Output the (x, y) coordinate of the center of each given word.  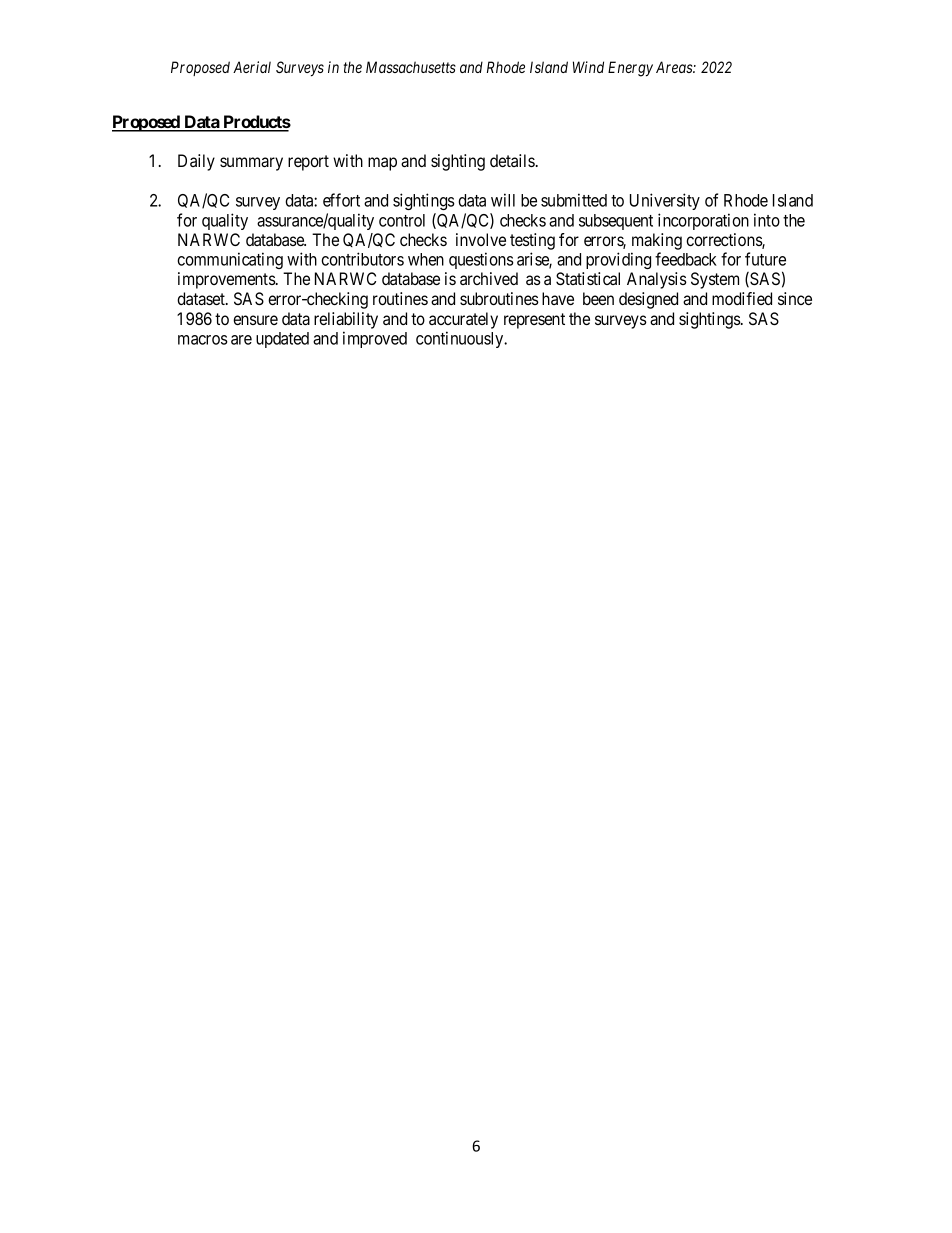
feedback (686, 259)
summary (251, 164)
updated (282, 340)
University (665, 201)
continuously (461, 339)
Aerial (252, 67)
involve (481, 239)
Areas (675, 67)
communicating (230, 260)
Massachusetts (411, 67)
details (512, 160)
